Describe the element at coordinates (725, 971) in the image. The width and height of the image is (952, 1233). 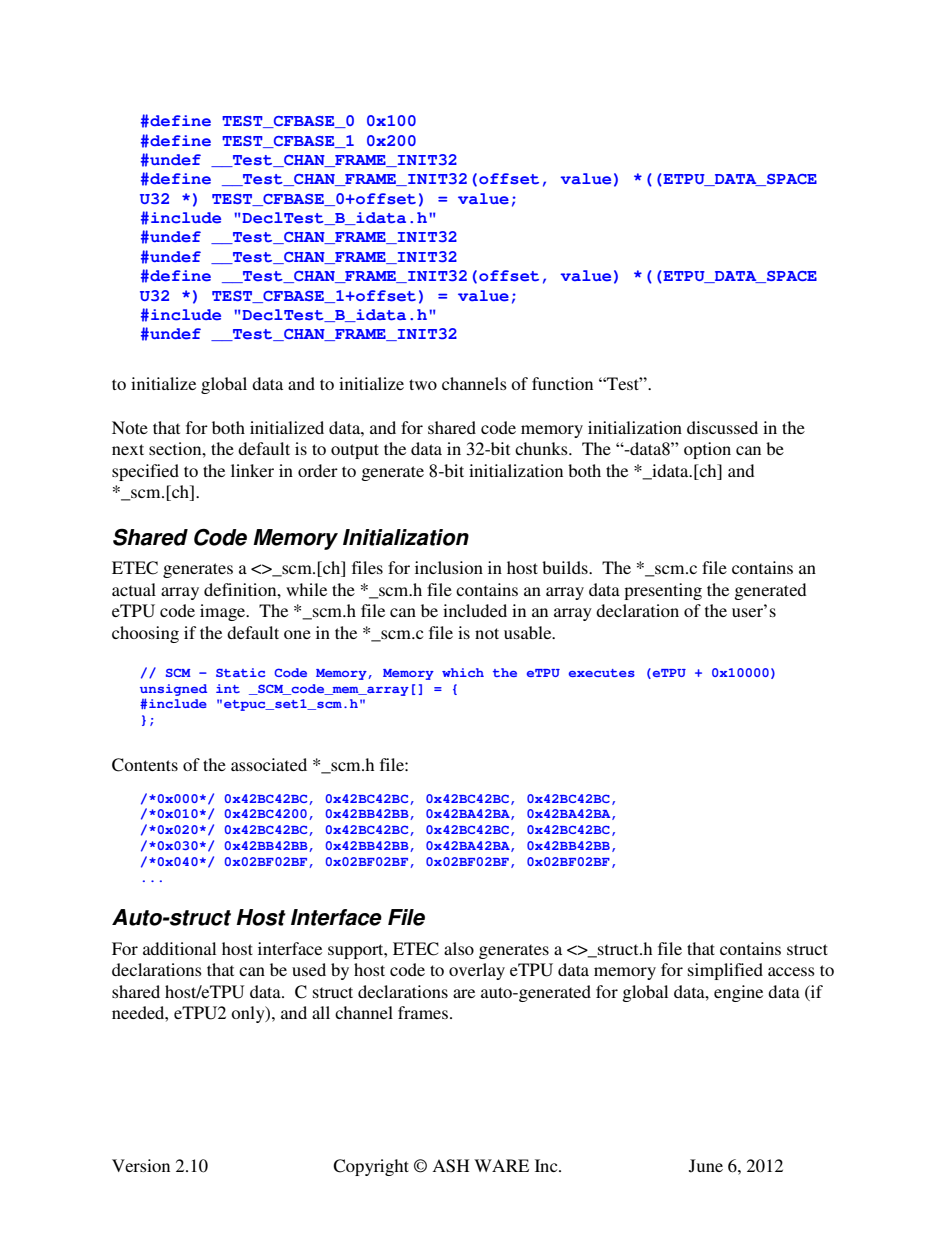
I see `simplified` at that location.
